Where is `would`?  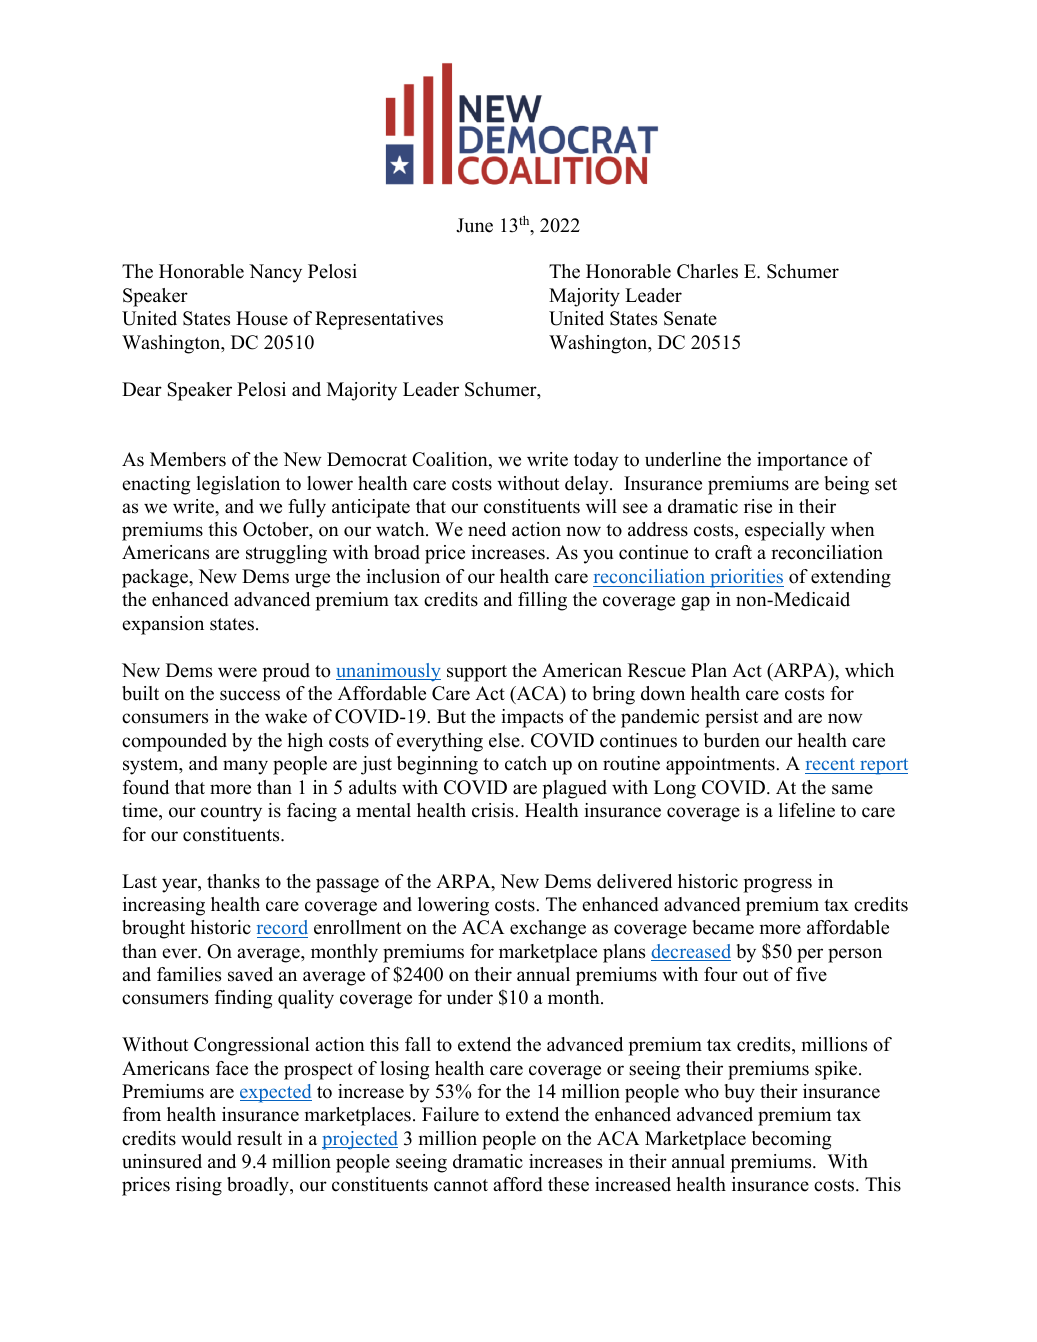 would is located at coordinates (206, 1138).
